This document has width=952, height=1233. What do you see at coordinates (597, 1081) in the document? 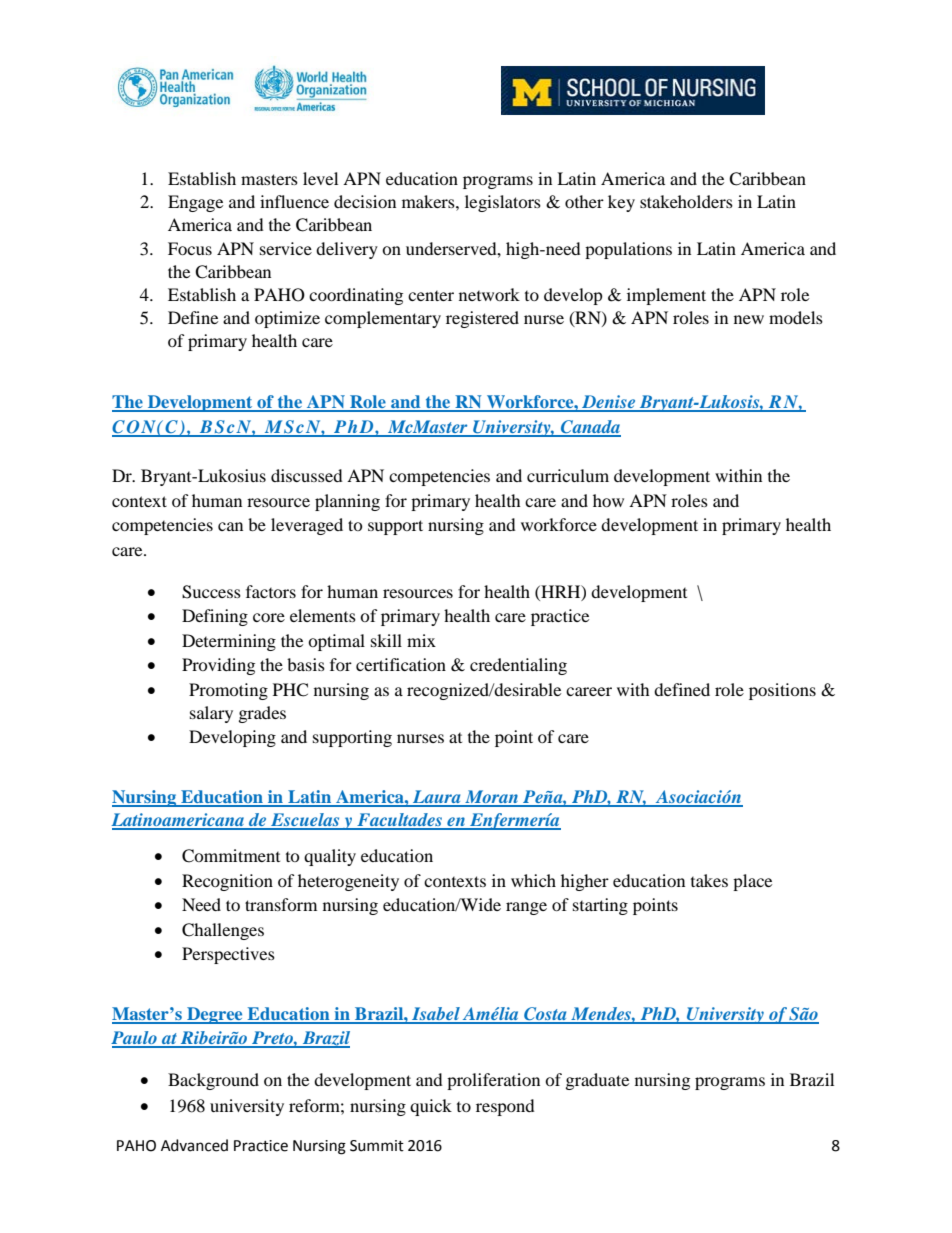
I see `graduate` at bounding box center [597, 1081].
